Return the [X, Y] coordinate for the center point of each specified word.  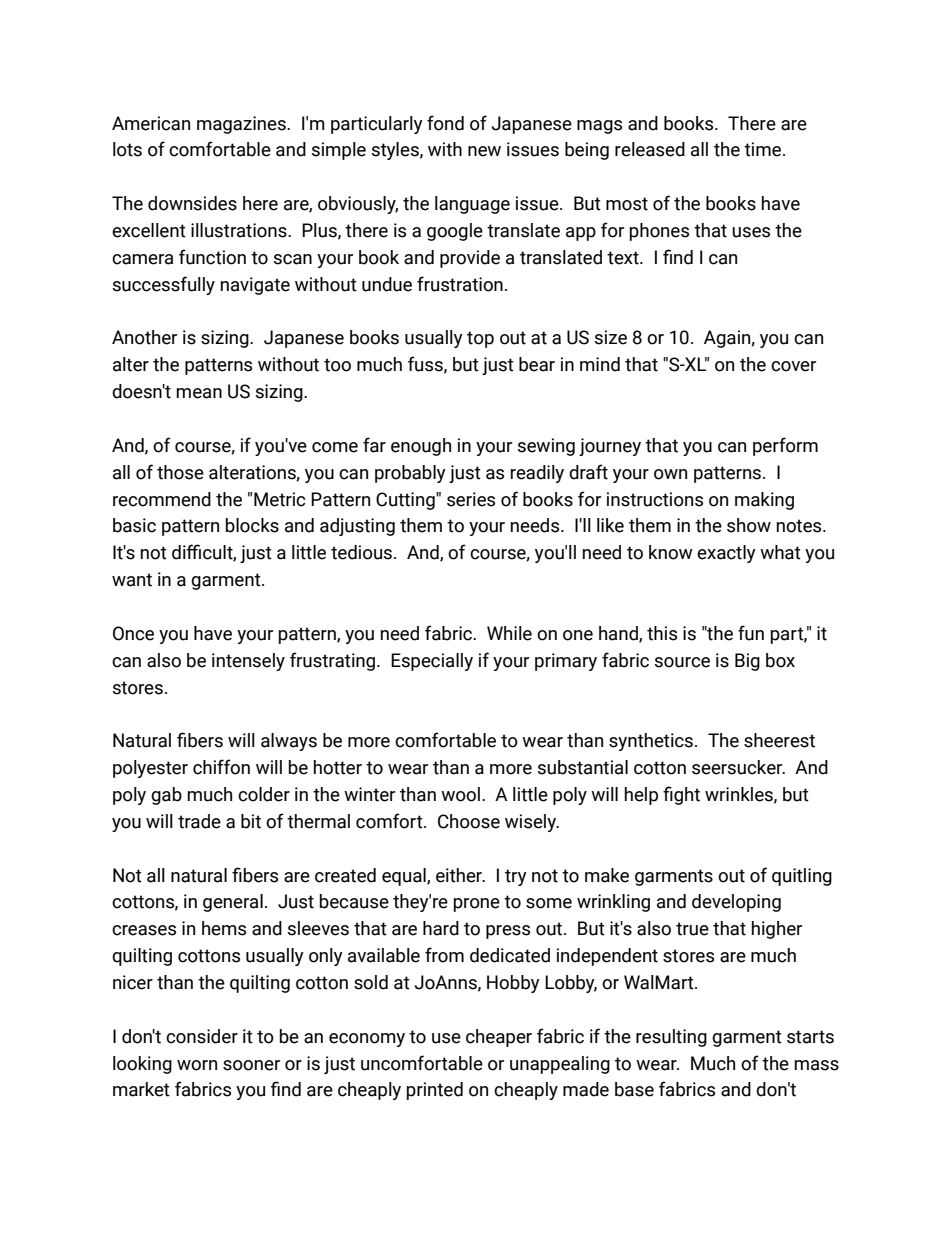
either [460, 875]
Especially [432, 662]
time [764, 149]
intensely [248, 662]
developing [736, 903]
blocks [252, 525]
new [484, 151]
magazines [242, 125]
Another [144, 337]
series [471, 499]
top [480, 339]
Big [747, 662]
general [233, 903]
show [749, 525]
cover [793, 366]
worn [197, 1065]
